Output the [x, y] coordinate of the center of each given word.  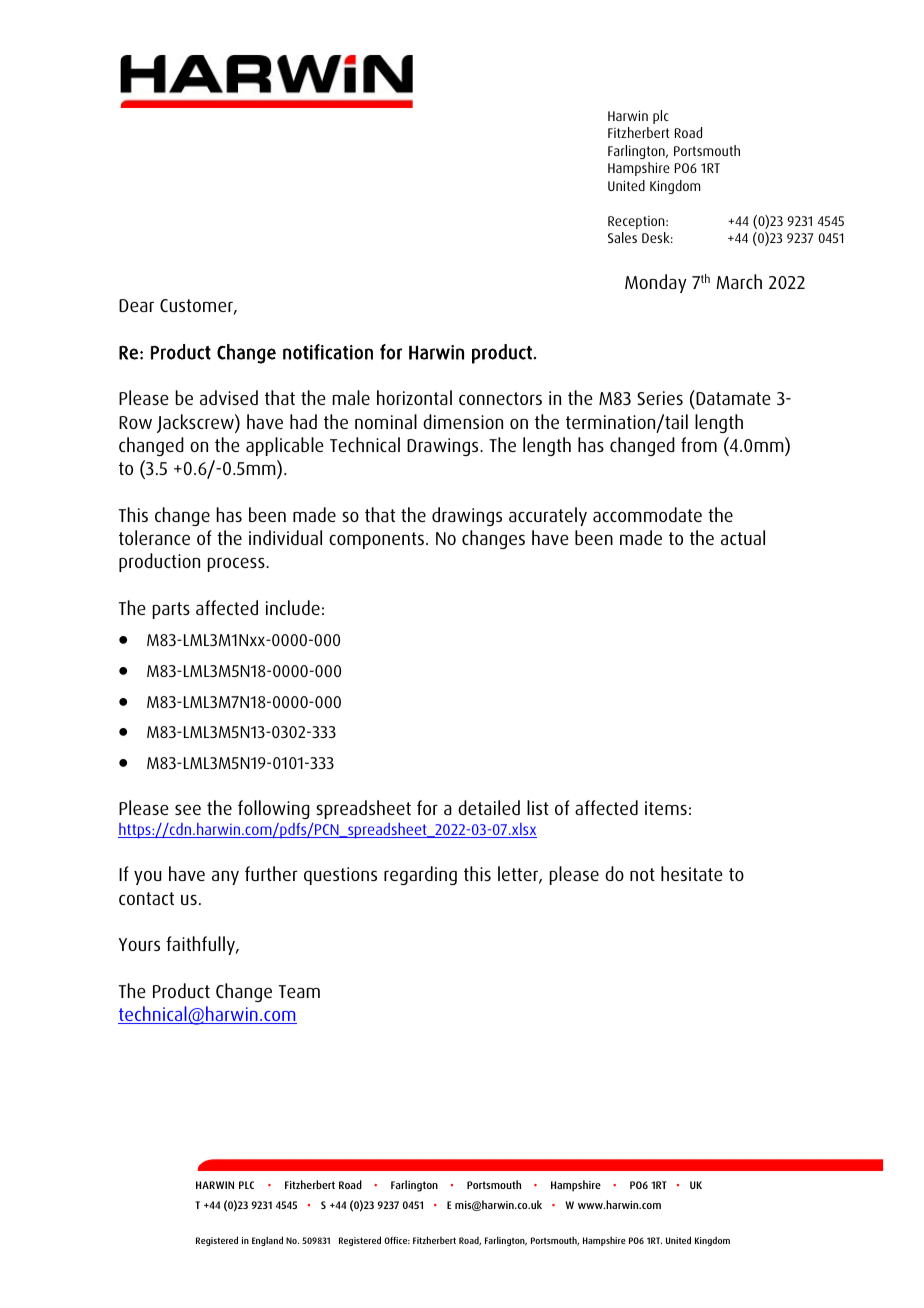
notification [328, 352]
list [538, 807]
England [267, 1241]
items [666, 808]
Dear [136, 305]
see [188, 809]
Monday [656, 283]
